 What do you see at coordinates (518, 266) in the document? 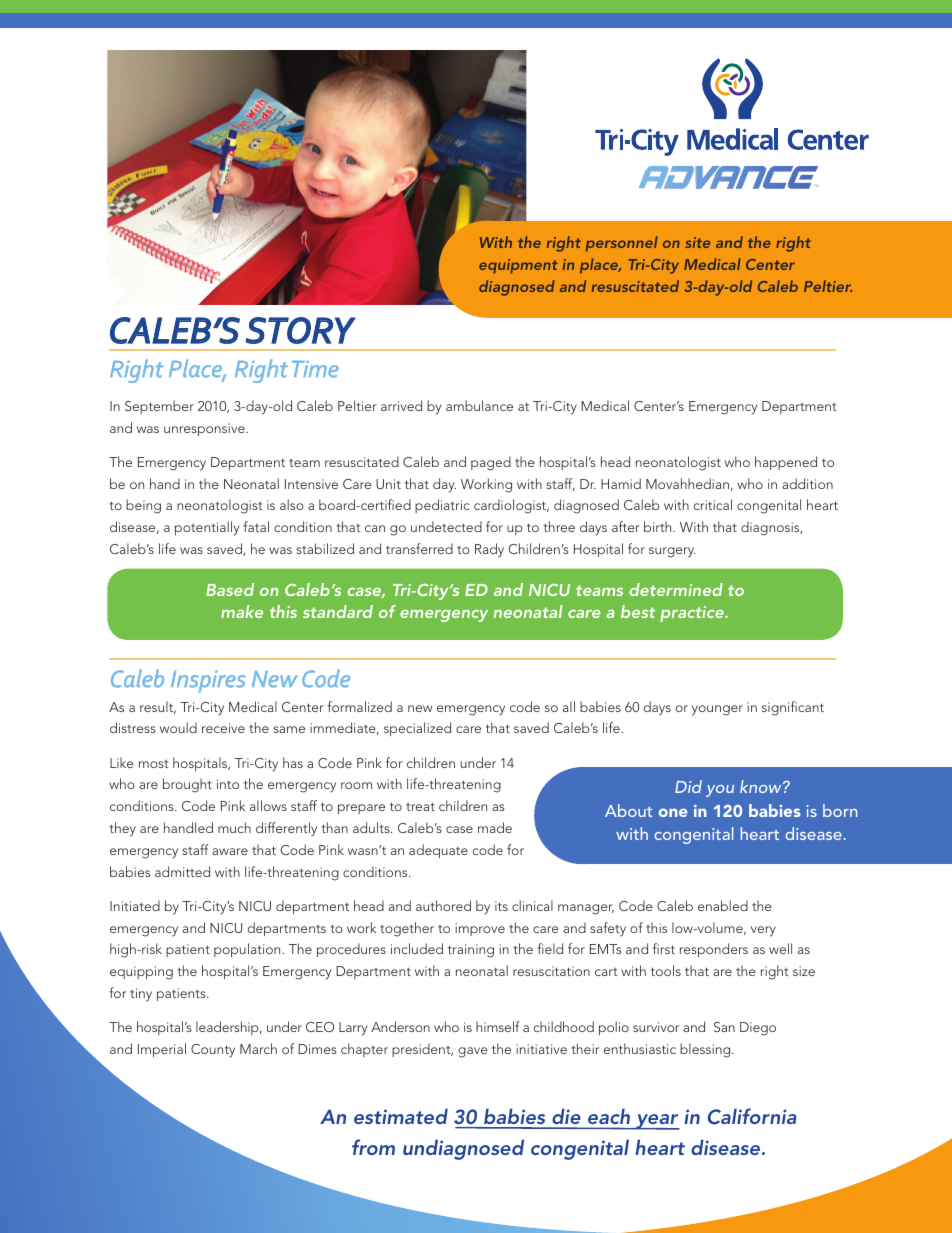
I see `equipment` at bounding box center [518, 266].
